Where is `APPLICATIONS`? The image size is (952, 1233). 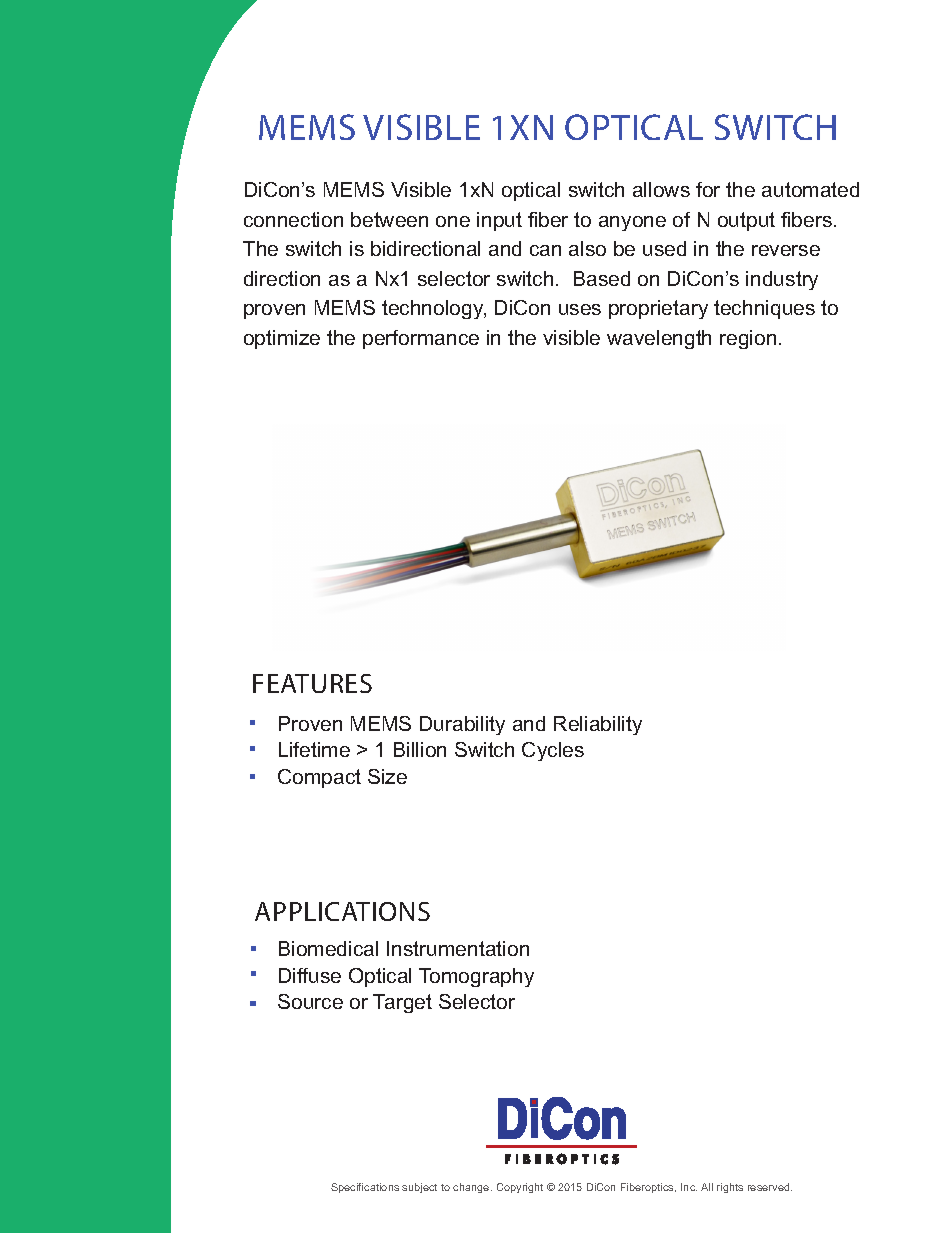 APPLICATIONS is located at coordinates (342, 911).
